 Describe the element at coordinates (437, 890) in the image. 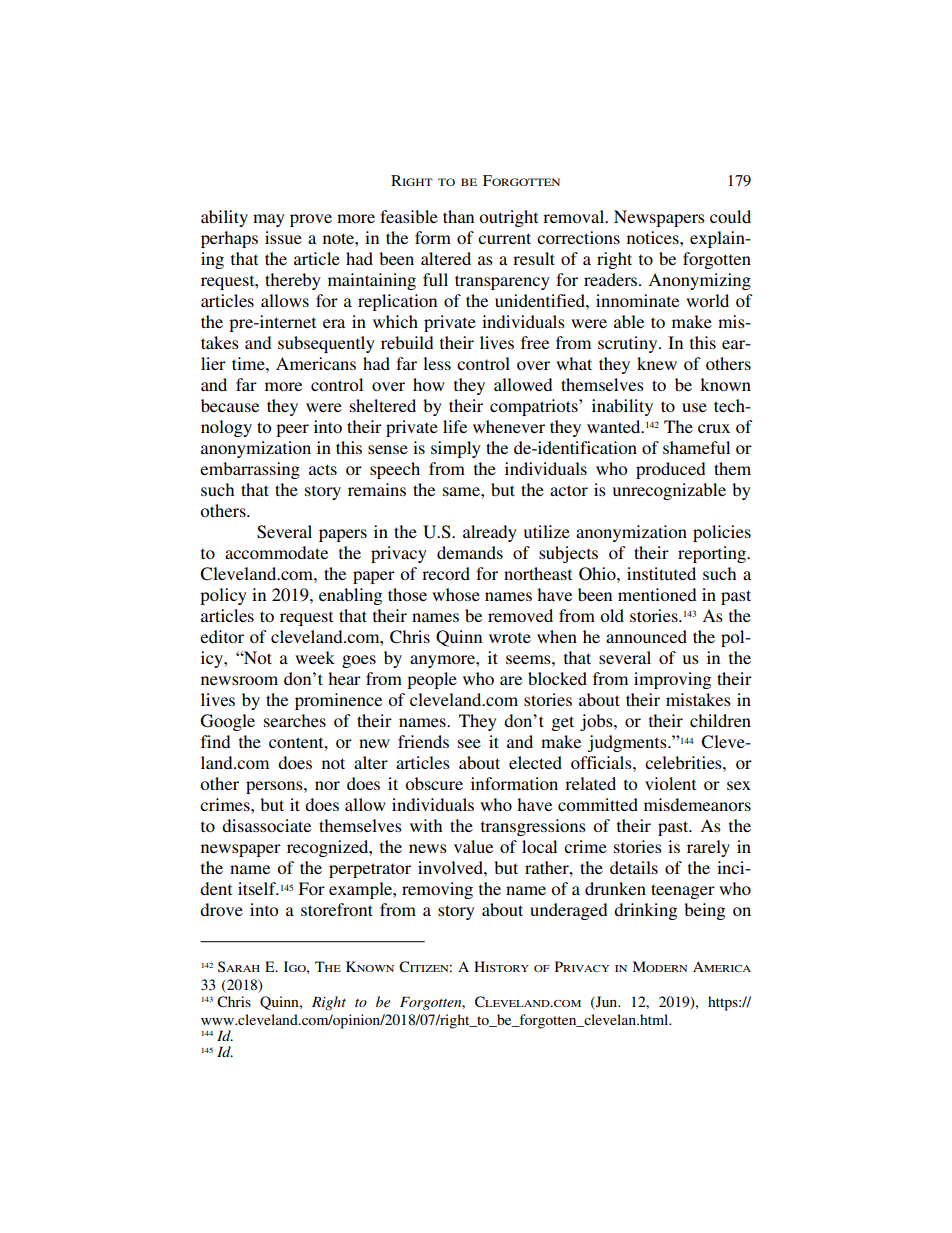

I see `removing` at that location.
